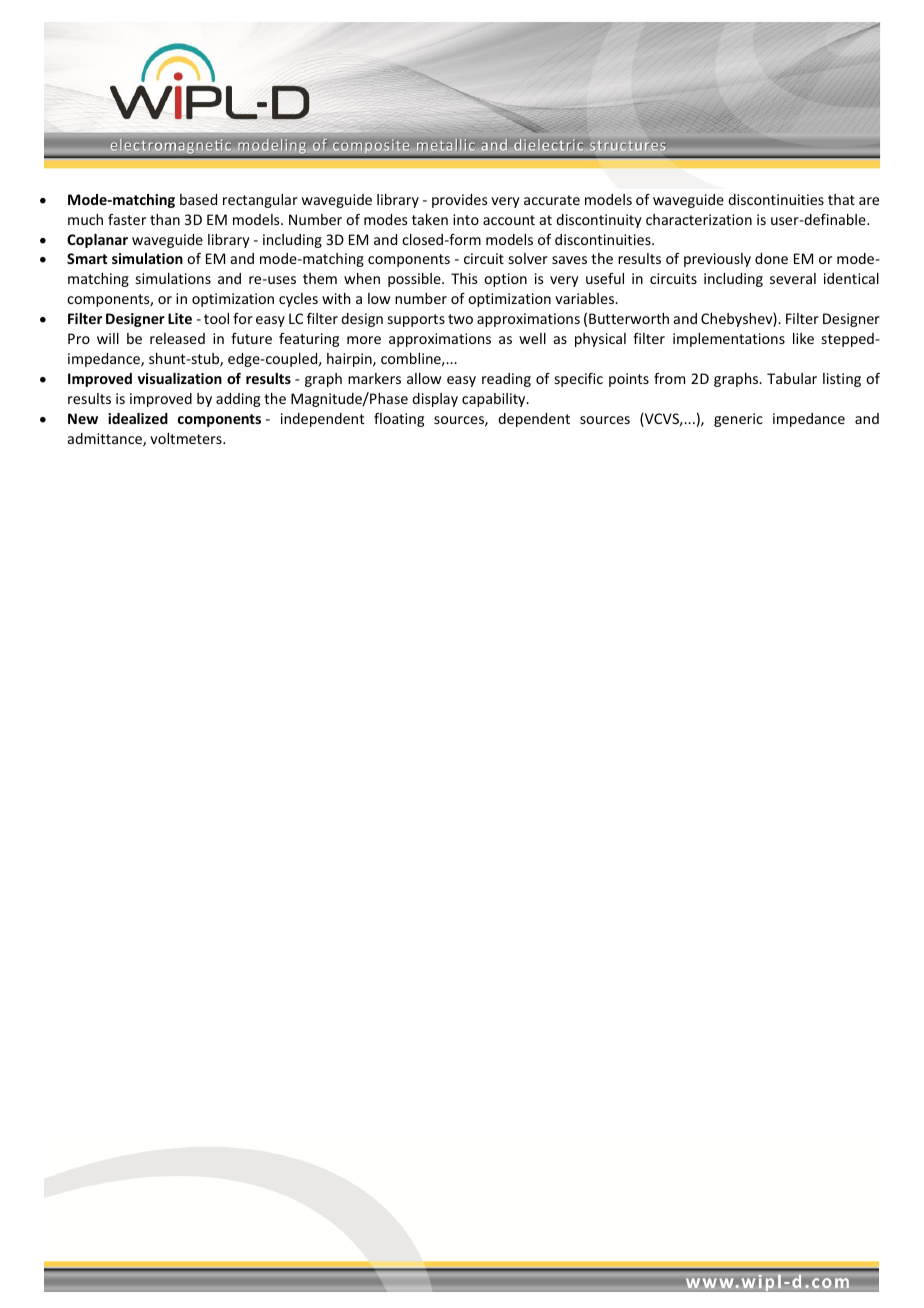 The image size is (924, 1308). What do you see at coordinates (459, 201) in the document?
I see `provides` at bounding box center [459, 201].
